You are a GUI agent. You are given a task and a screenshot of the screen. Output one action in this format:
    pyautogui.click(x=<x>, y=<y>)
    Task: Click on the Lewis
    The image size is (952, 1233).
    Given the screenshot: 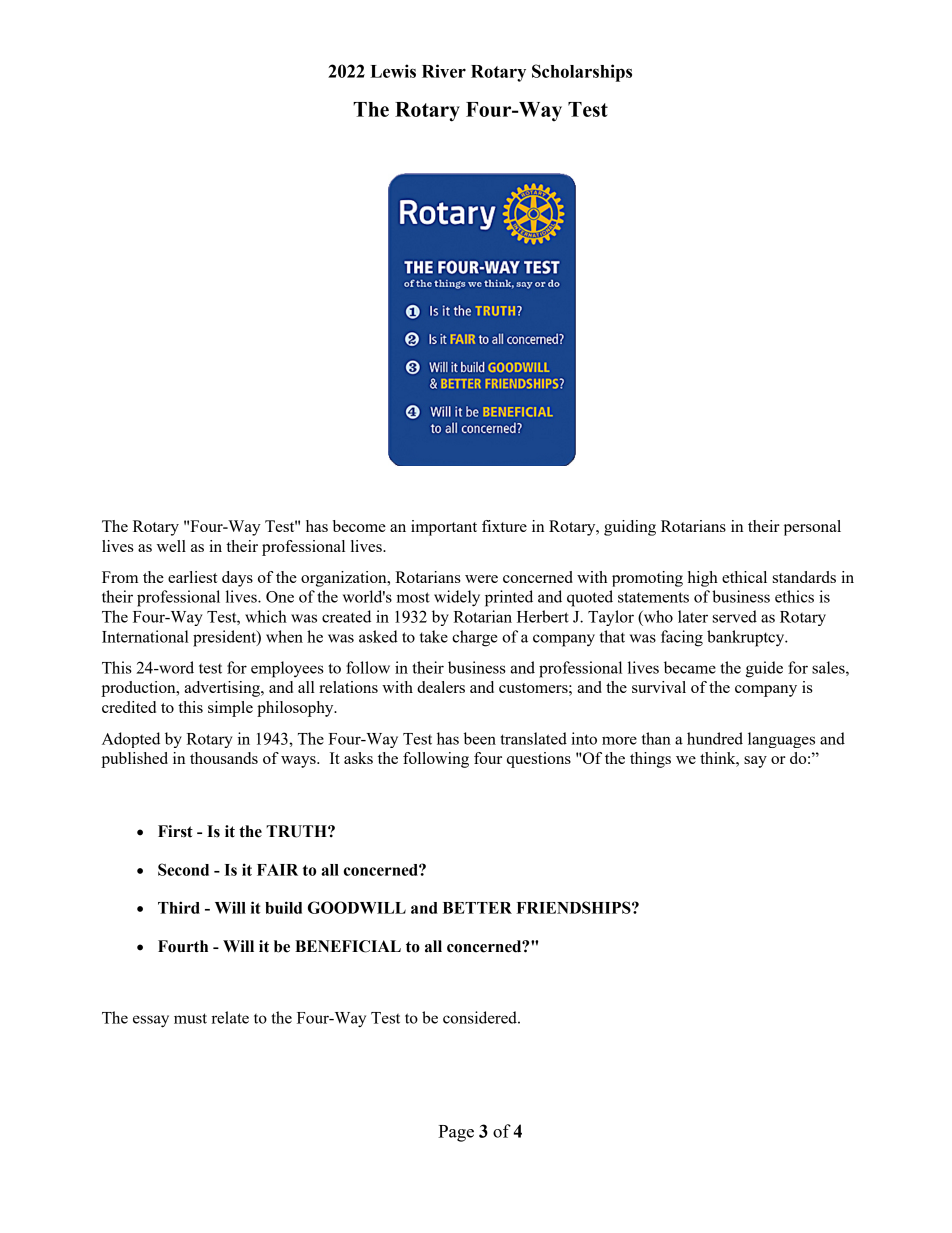 What is the action you would take?
    pyautogui.click(x=393, y=71)
